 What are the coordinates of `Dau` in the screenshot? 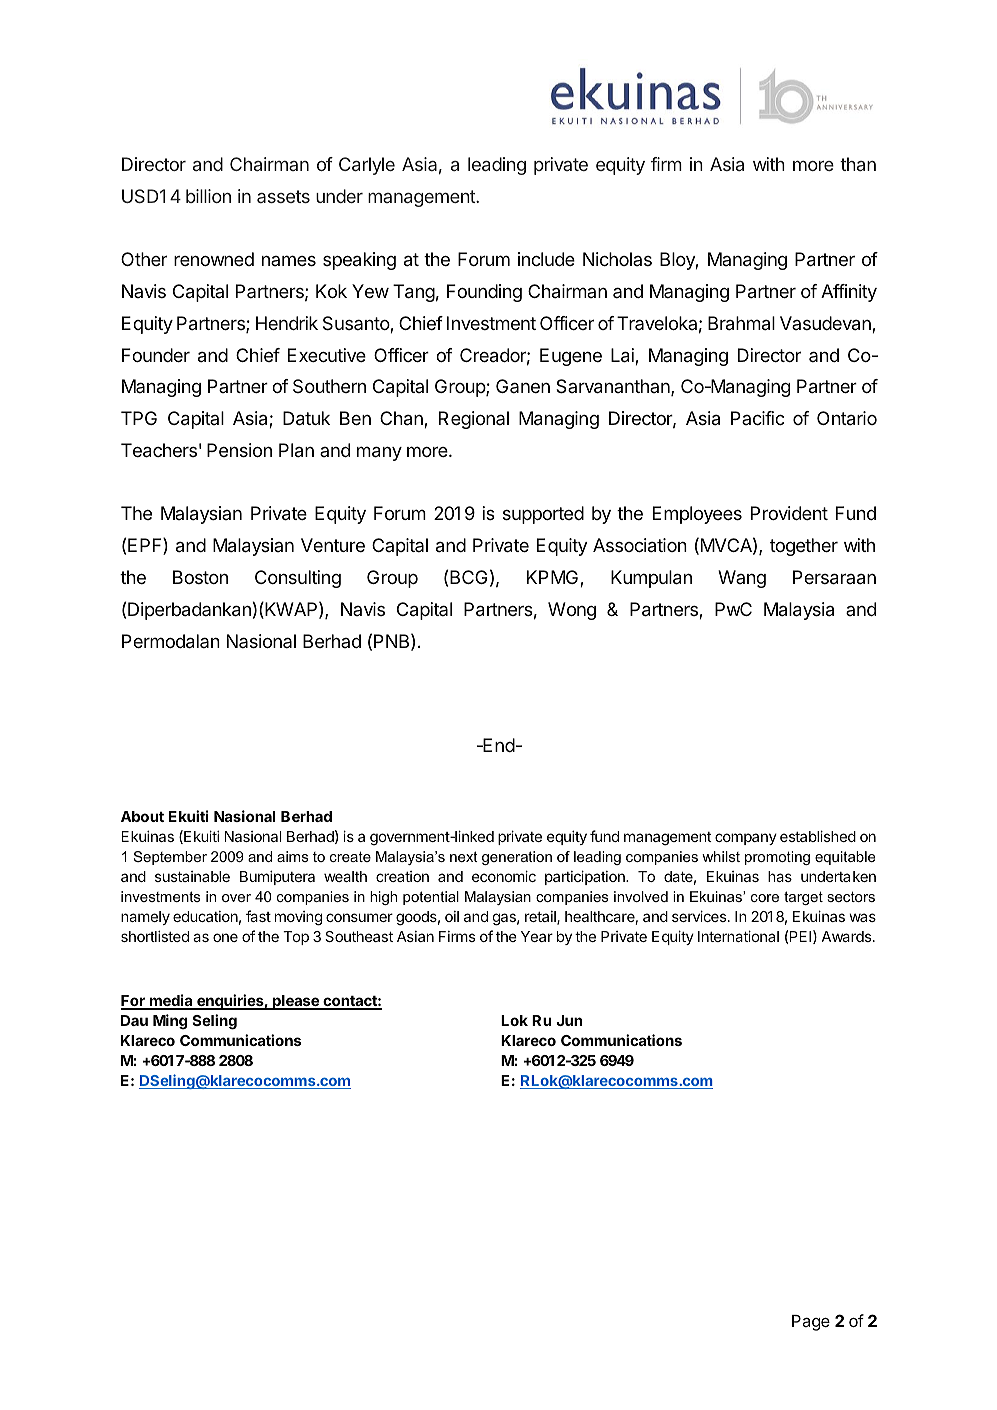 It's located at (134, 1020).
